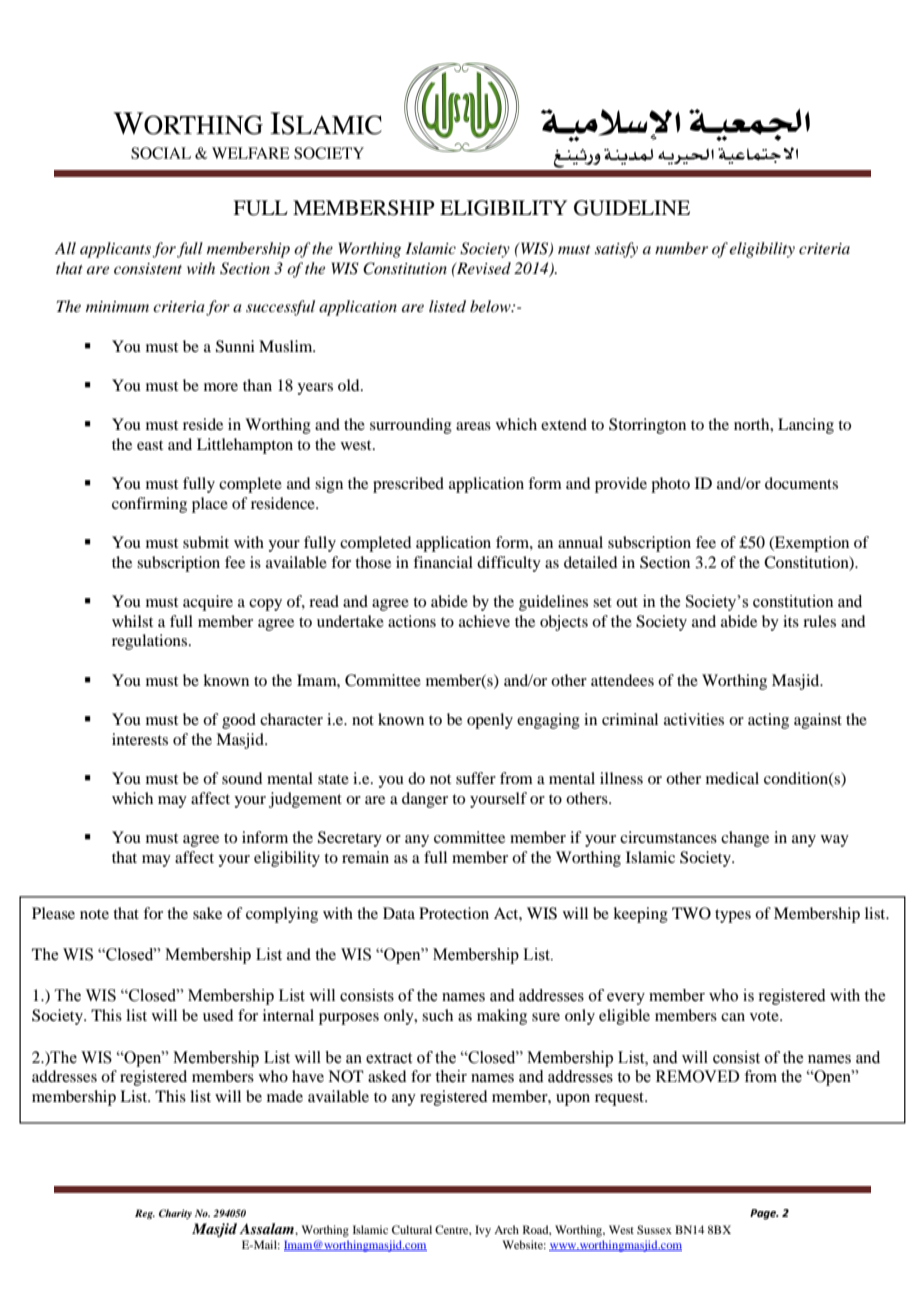  What do you see at coordinates (116, 250) in the screenshot?
I see `applicants` at bounding box center [116, 250].
